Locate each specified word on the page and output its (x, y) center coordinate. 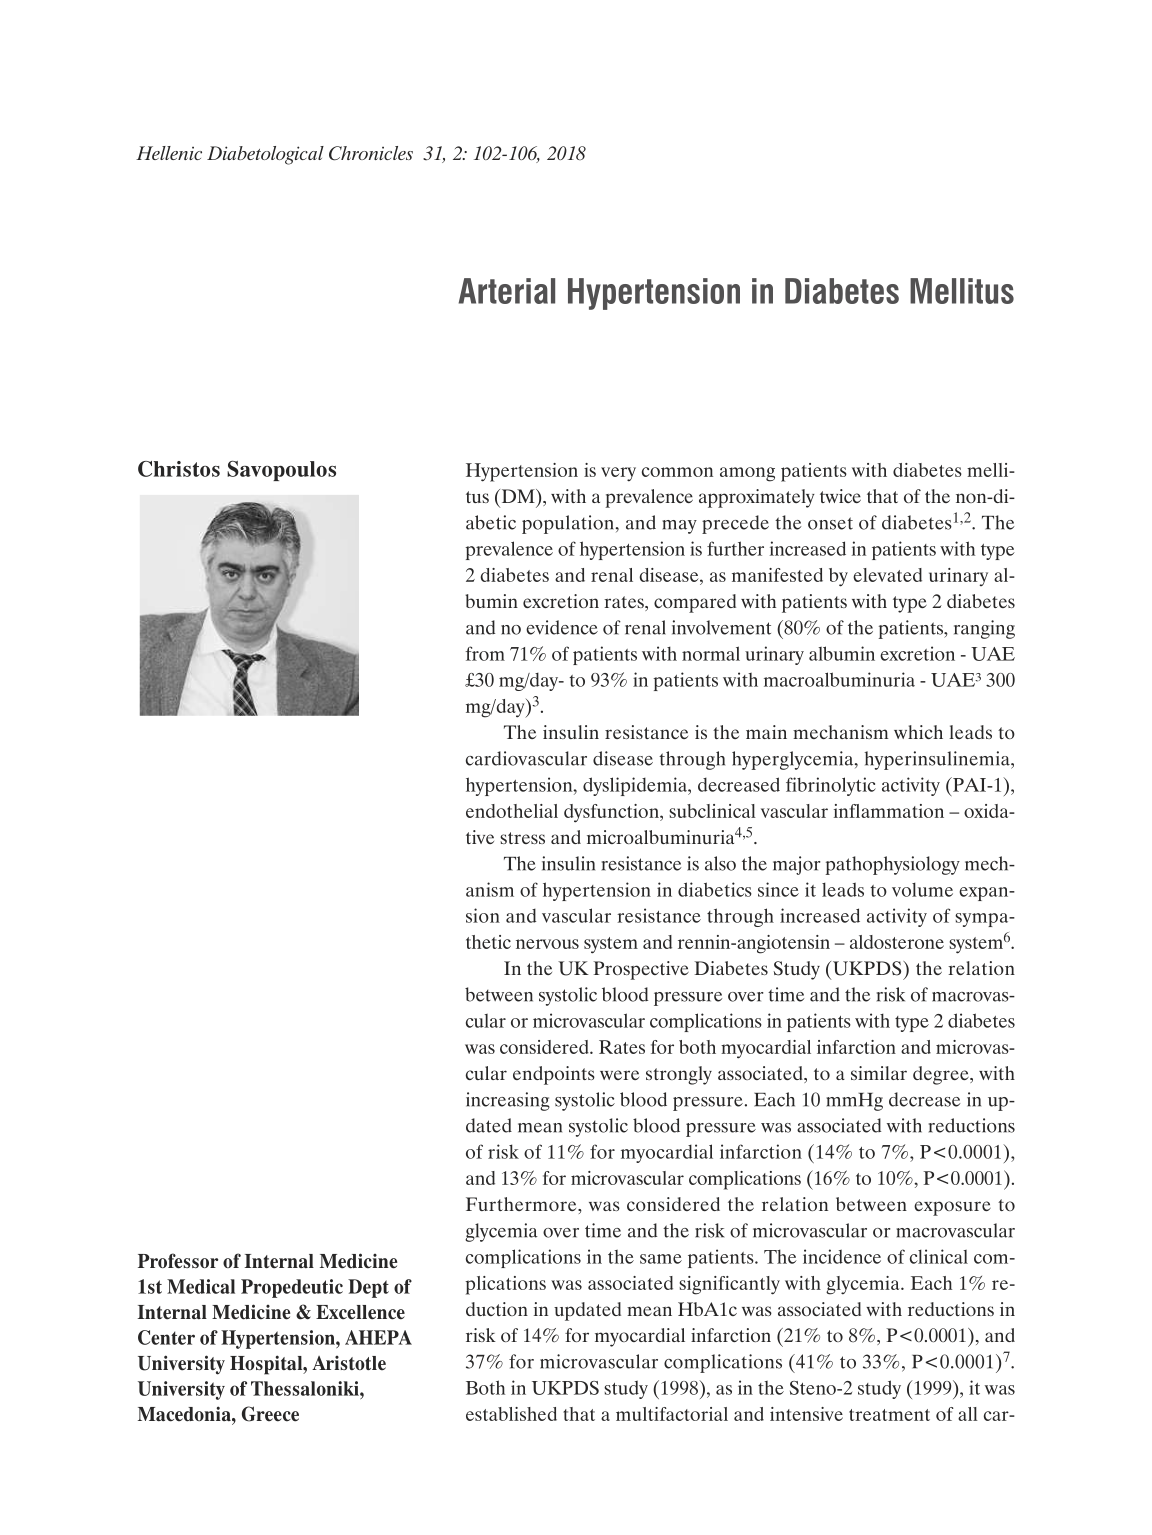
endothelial (512, 811)
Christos (179, 469)
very (618, 474)
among (747, 474)
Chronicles (371, 153)
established (511, 1414)
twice (840, 496)
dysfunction (612, 813)
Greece (270, 1414)
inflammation (889, 811)
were (619, 1075)
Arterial (507, 291)
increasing (508, 1101)
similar (879, 1073)
